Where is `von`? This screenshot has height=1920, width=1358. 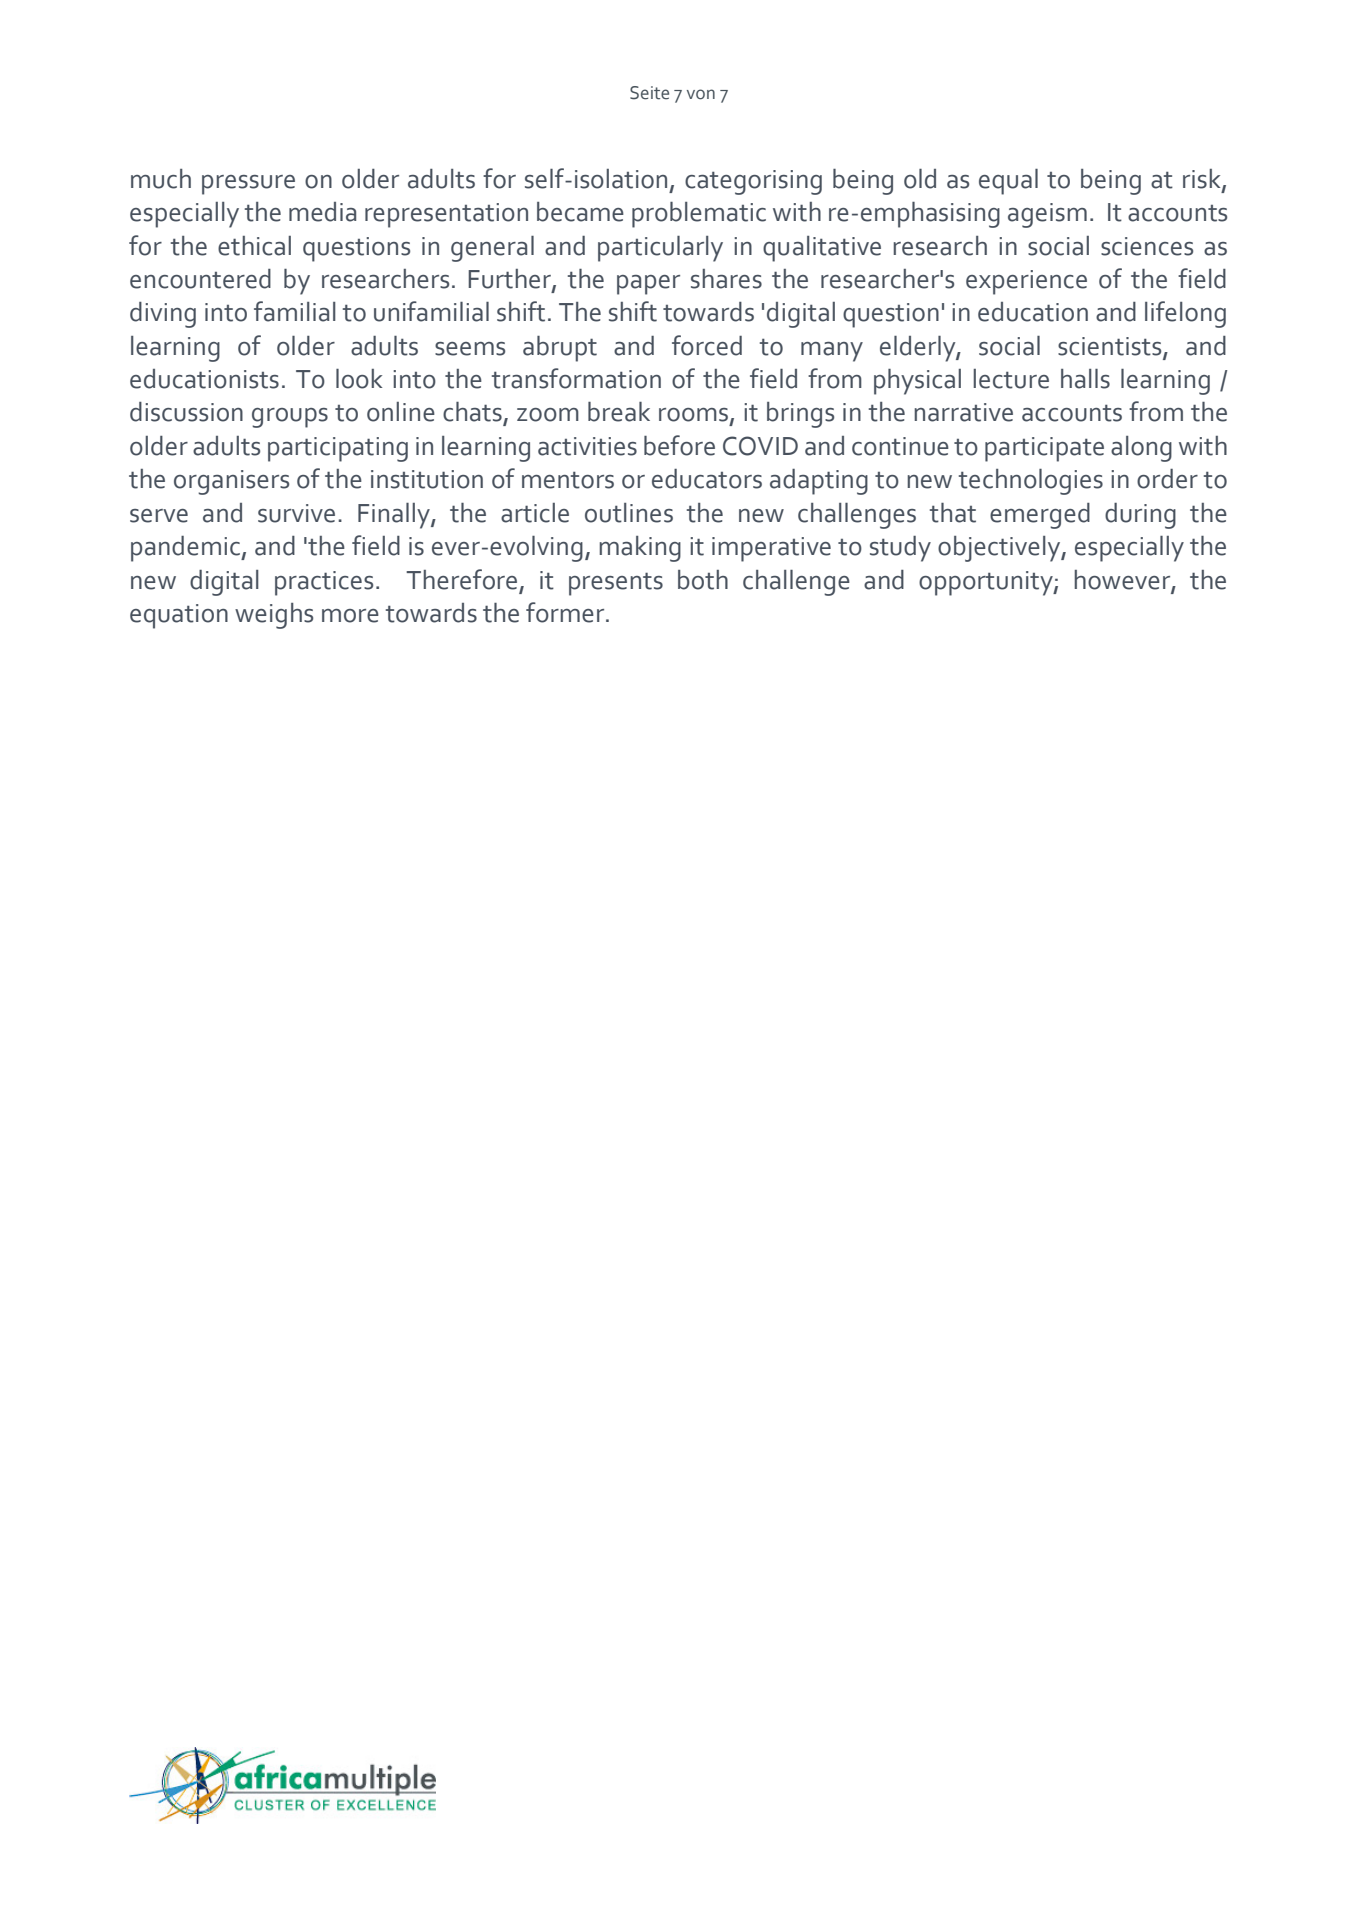 von is located at coordinates (701, 94).
